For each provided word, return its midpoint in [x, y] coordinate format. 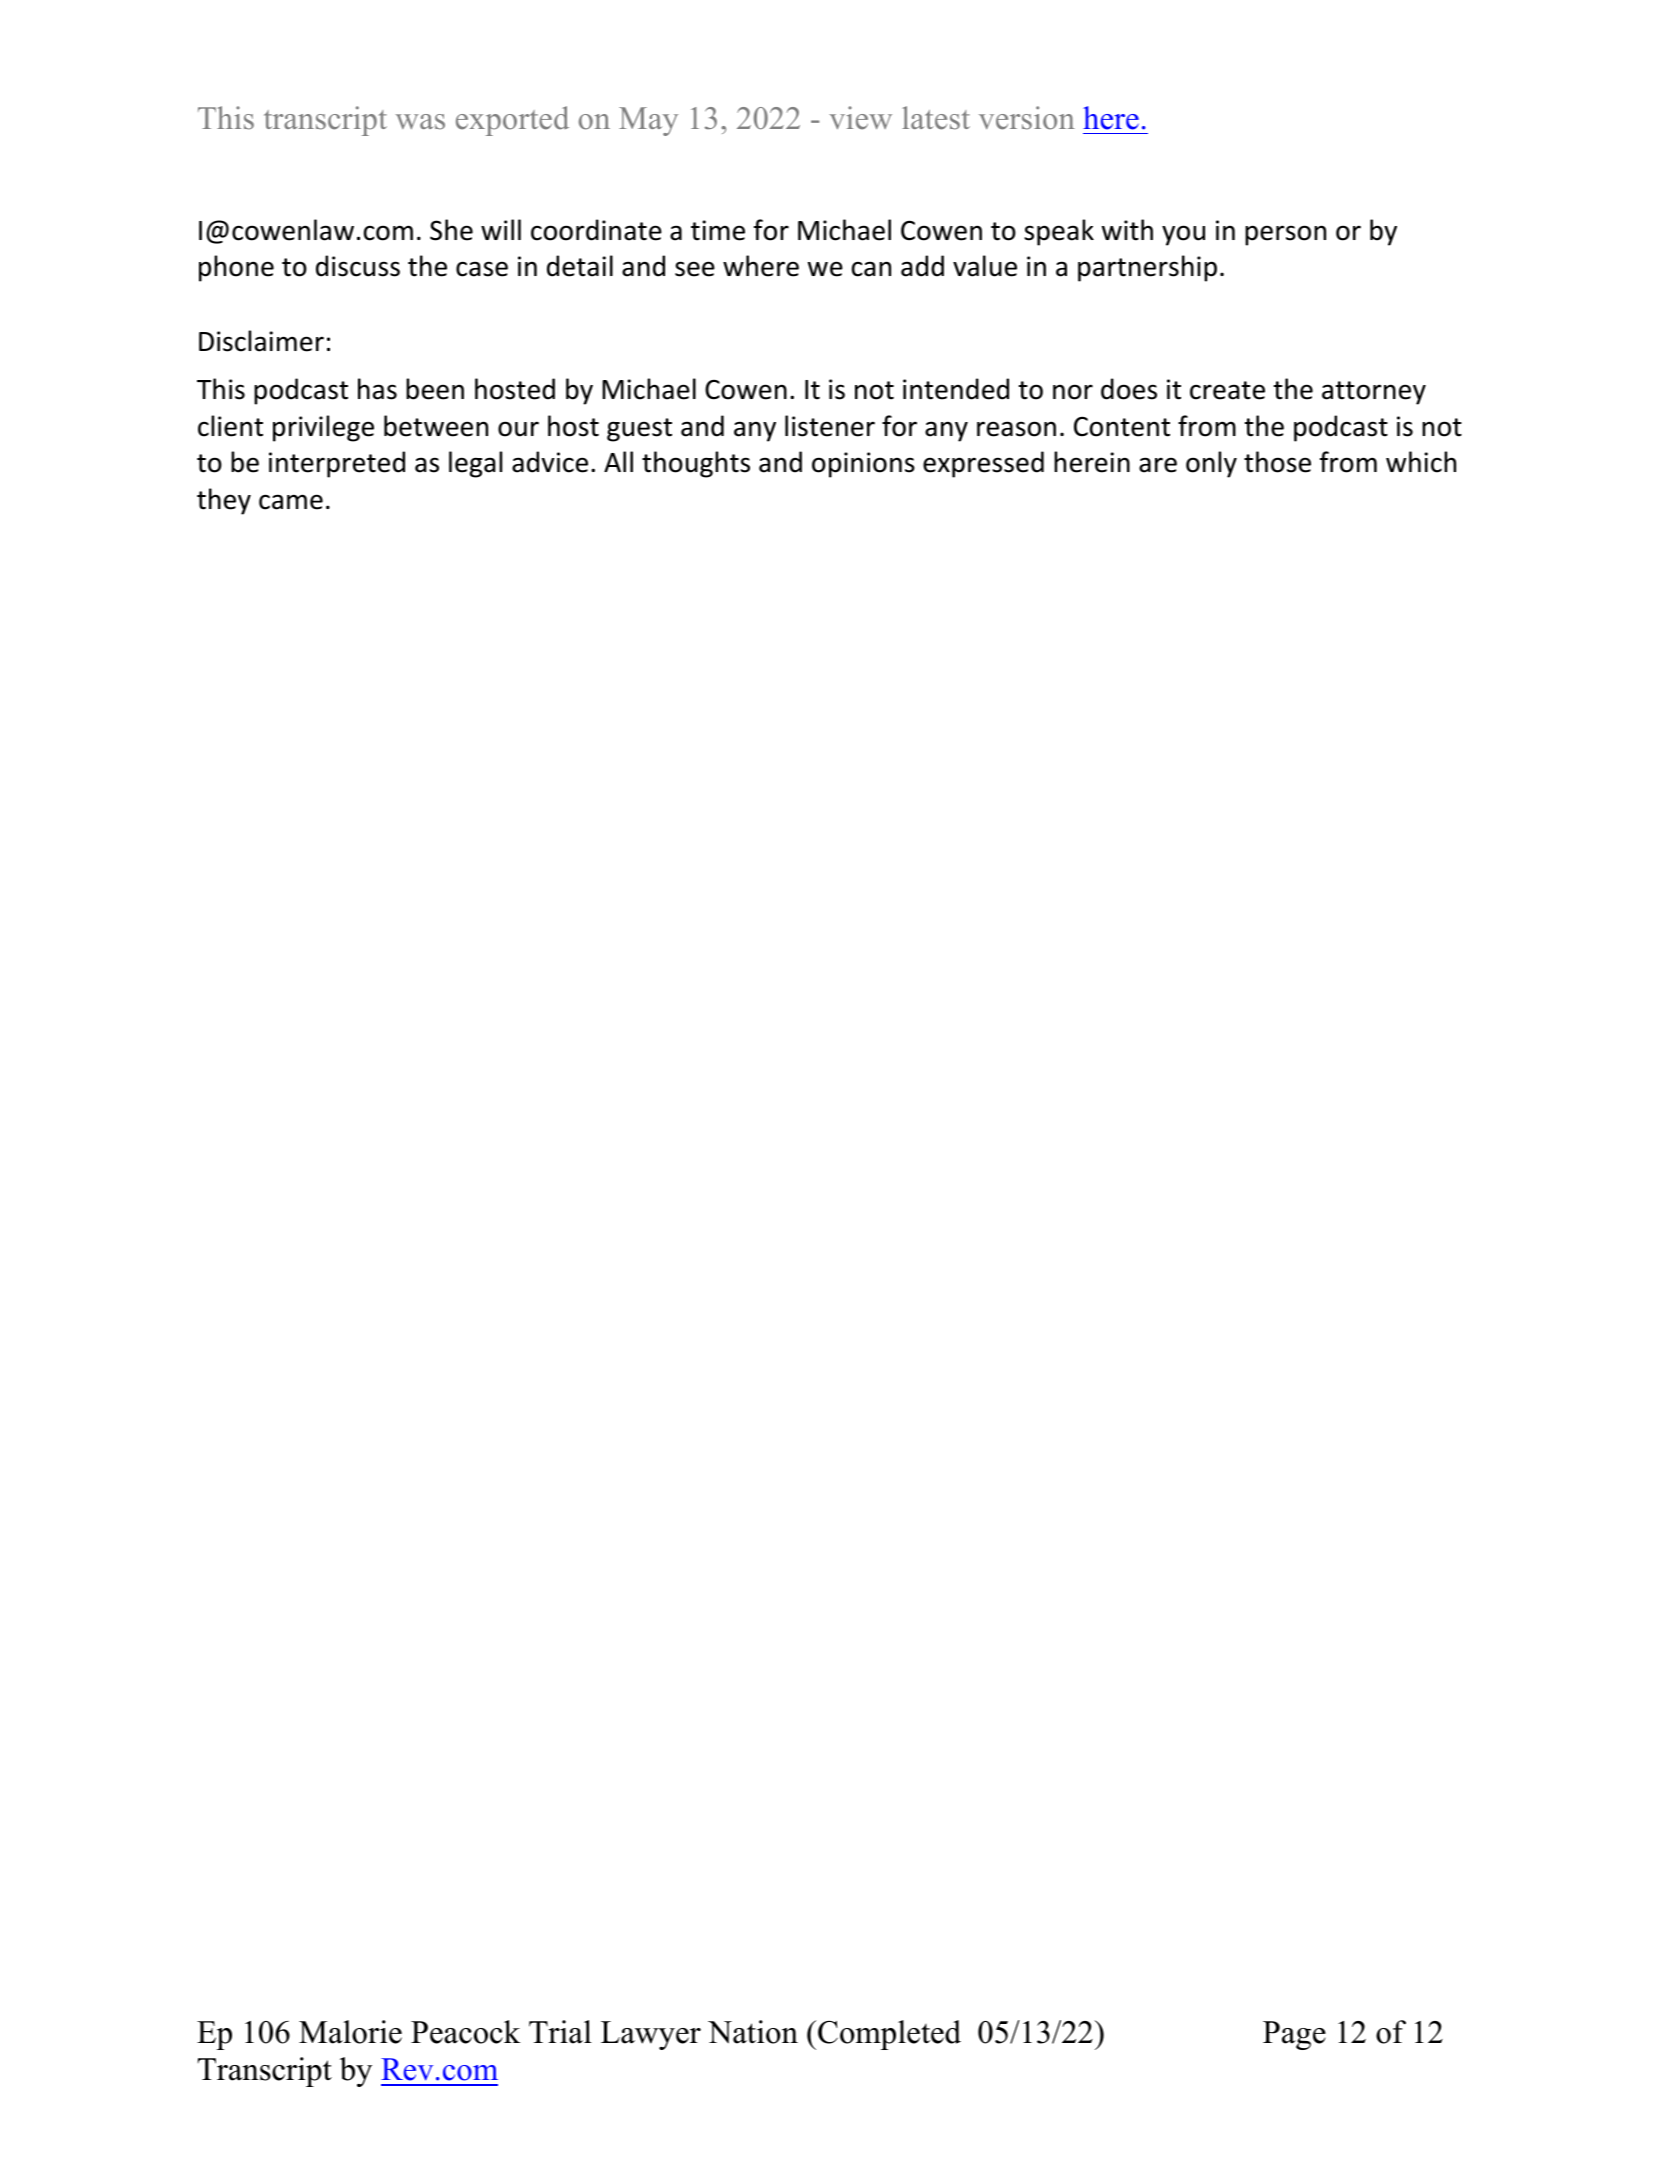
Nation [753, 2032]
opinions [863, 465]
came [291, 502]
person [1285, 235]
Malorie [350, 2032]
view [860, 118]
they [224, 501]
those [1277, 462]
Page [1294, 2035]
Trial [560, 2032]
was [420, 122]
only [1211, 464]
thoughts [696, 464]
